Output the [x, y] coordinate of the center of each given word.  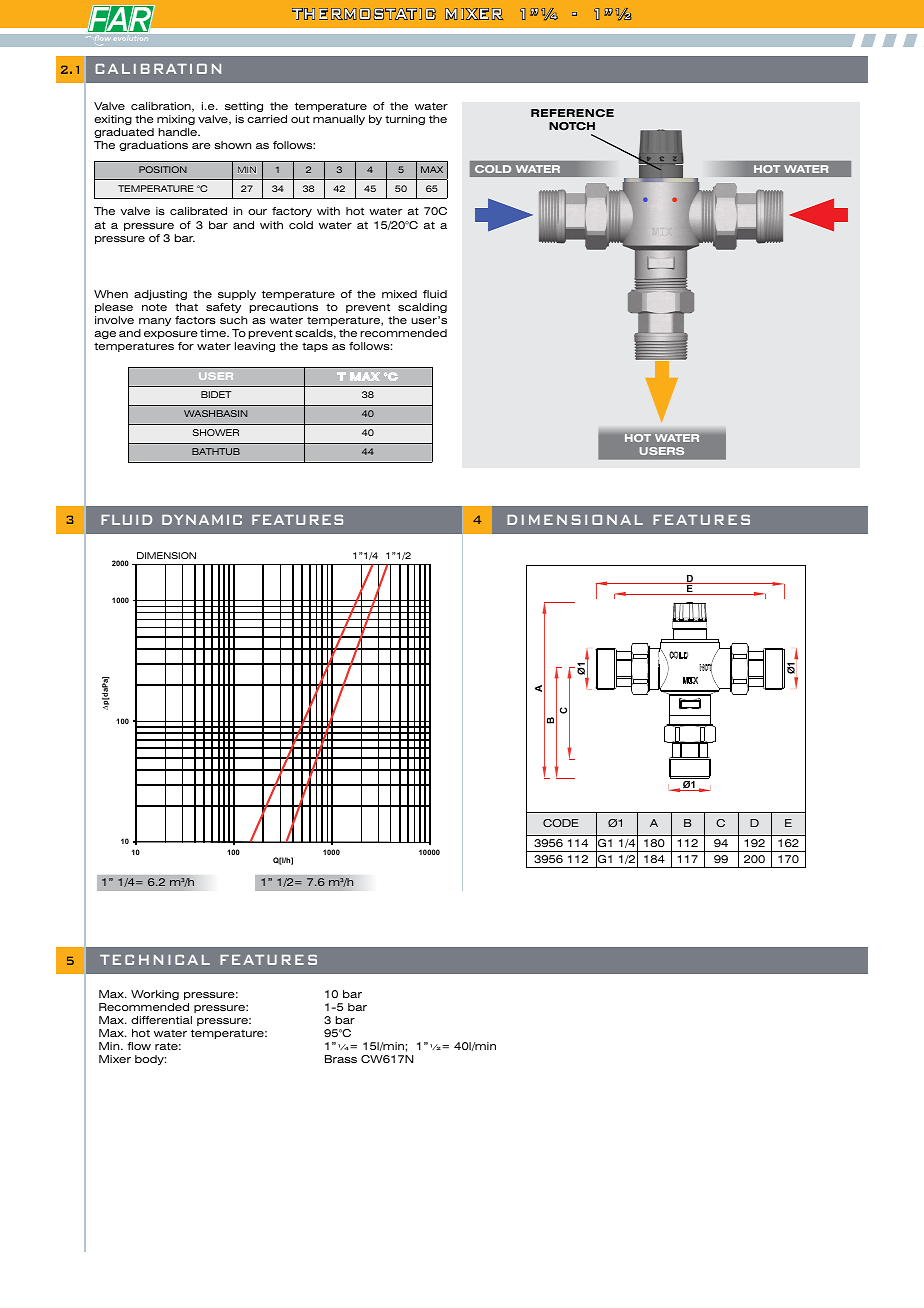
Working [155, 995]
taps [315, 347]
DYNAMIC [202, 520]
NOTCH [572, 126]
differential [161, 1020]
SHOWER [216, 432]
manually [339, 120]
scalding [422, 308]
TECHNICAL [155, 960]
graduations [153, 146]
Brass [341, 1059]
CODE [561, 823]
